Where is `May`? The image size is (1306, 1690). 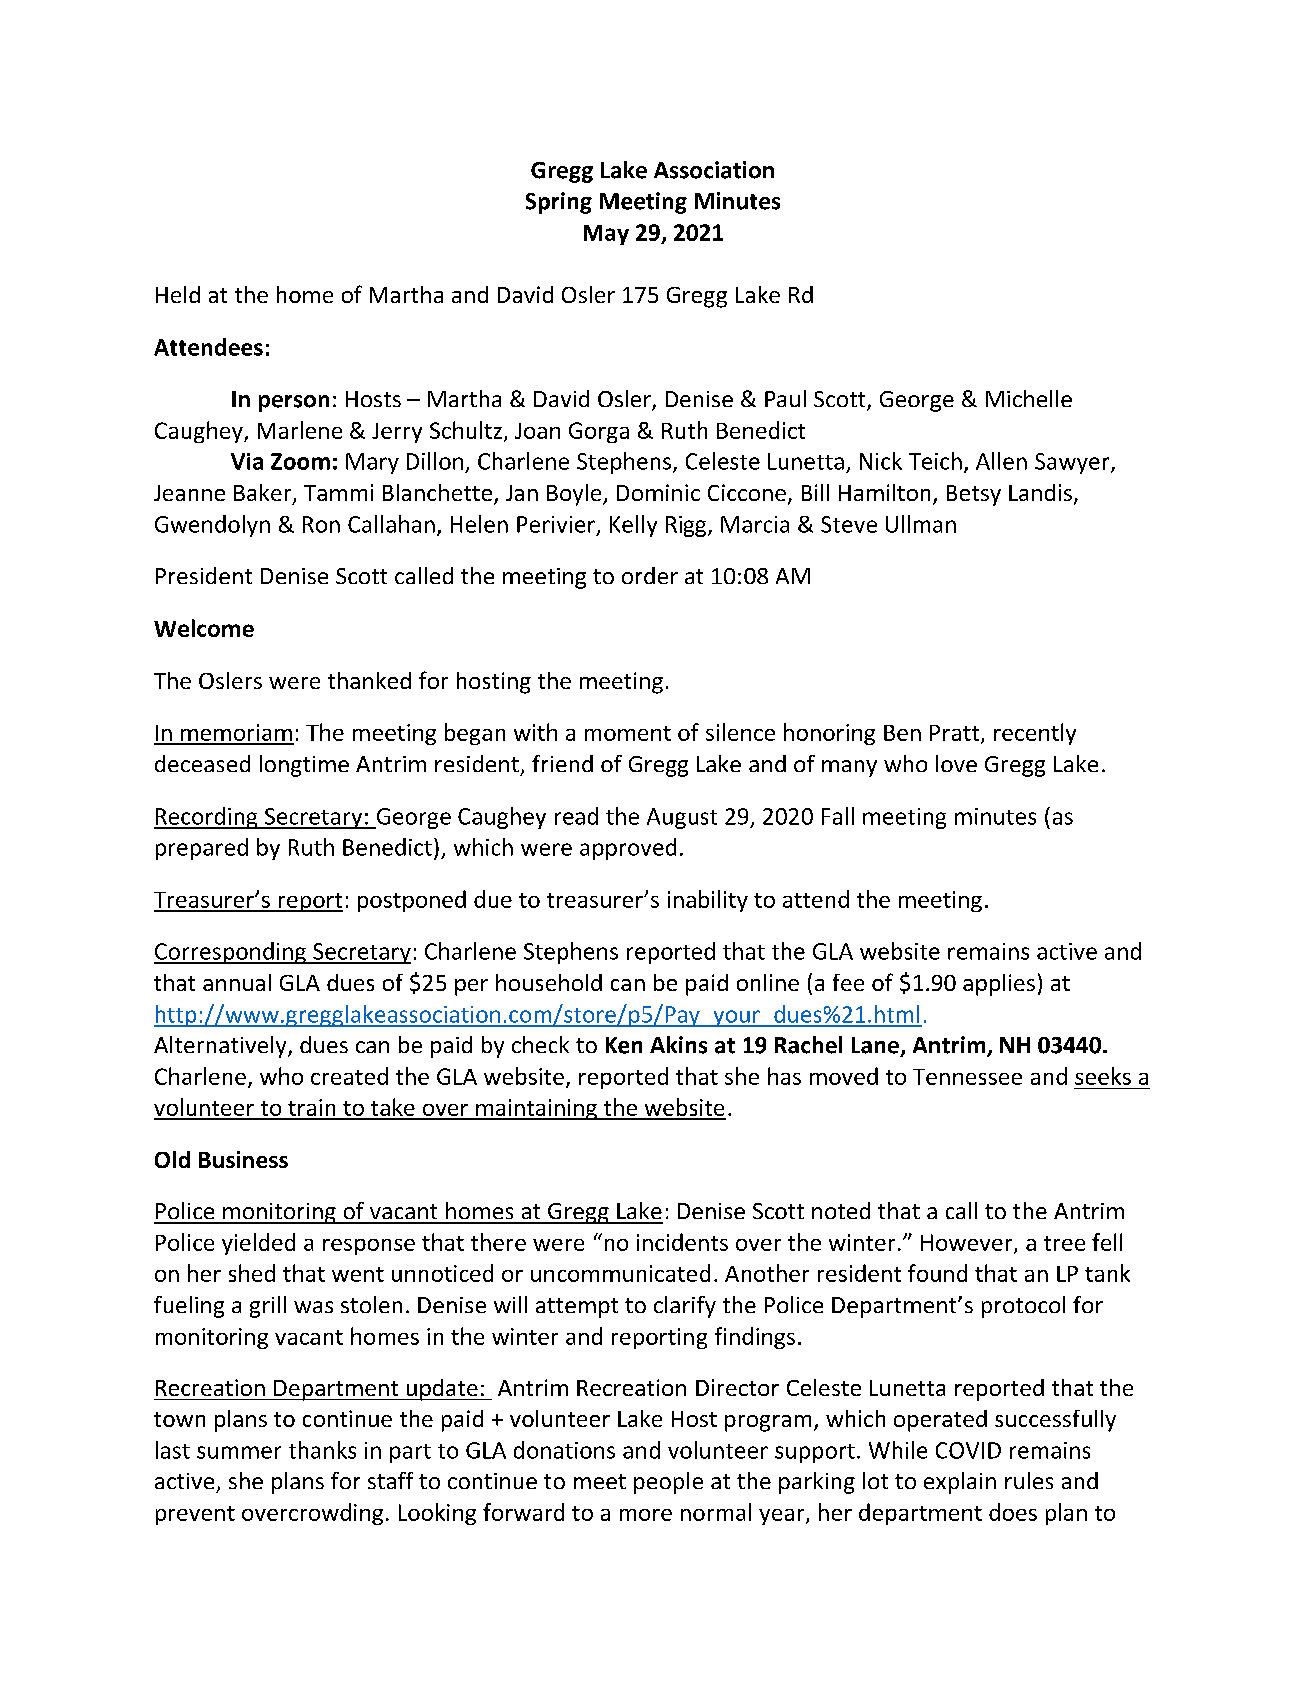 May is located at coordinates (606, 235).
